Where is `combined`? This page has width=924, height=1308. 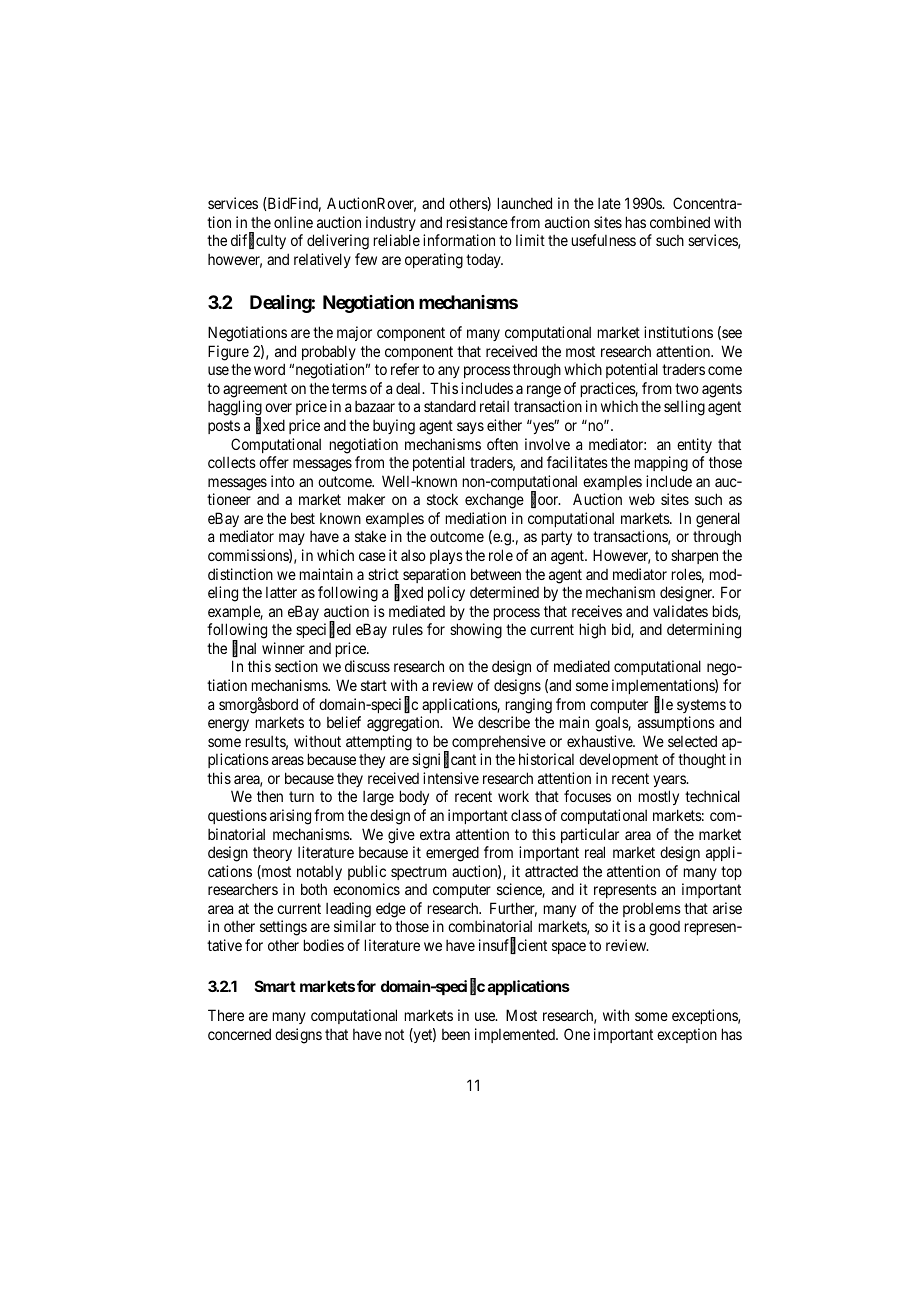
combined is located at coordinates (680, 222).
